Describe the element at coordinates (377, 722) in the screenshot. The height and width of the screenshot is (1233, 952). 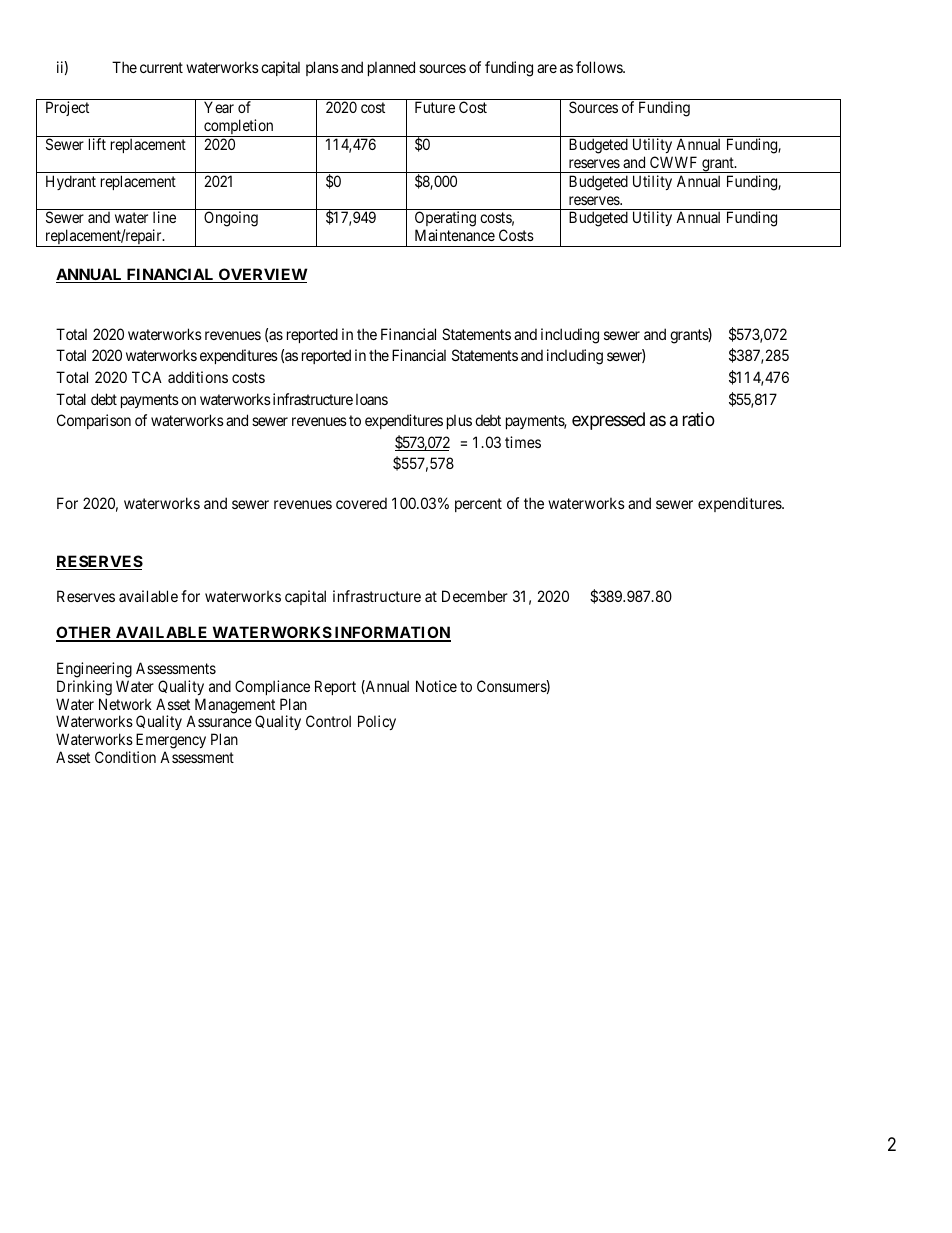
I see `Policy` at that location.
